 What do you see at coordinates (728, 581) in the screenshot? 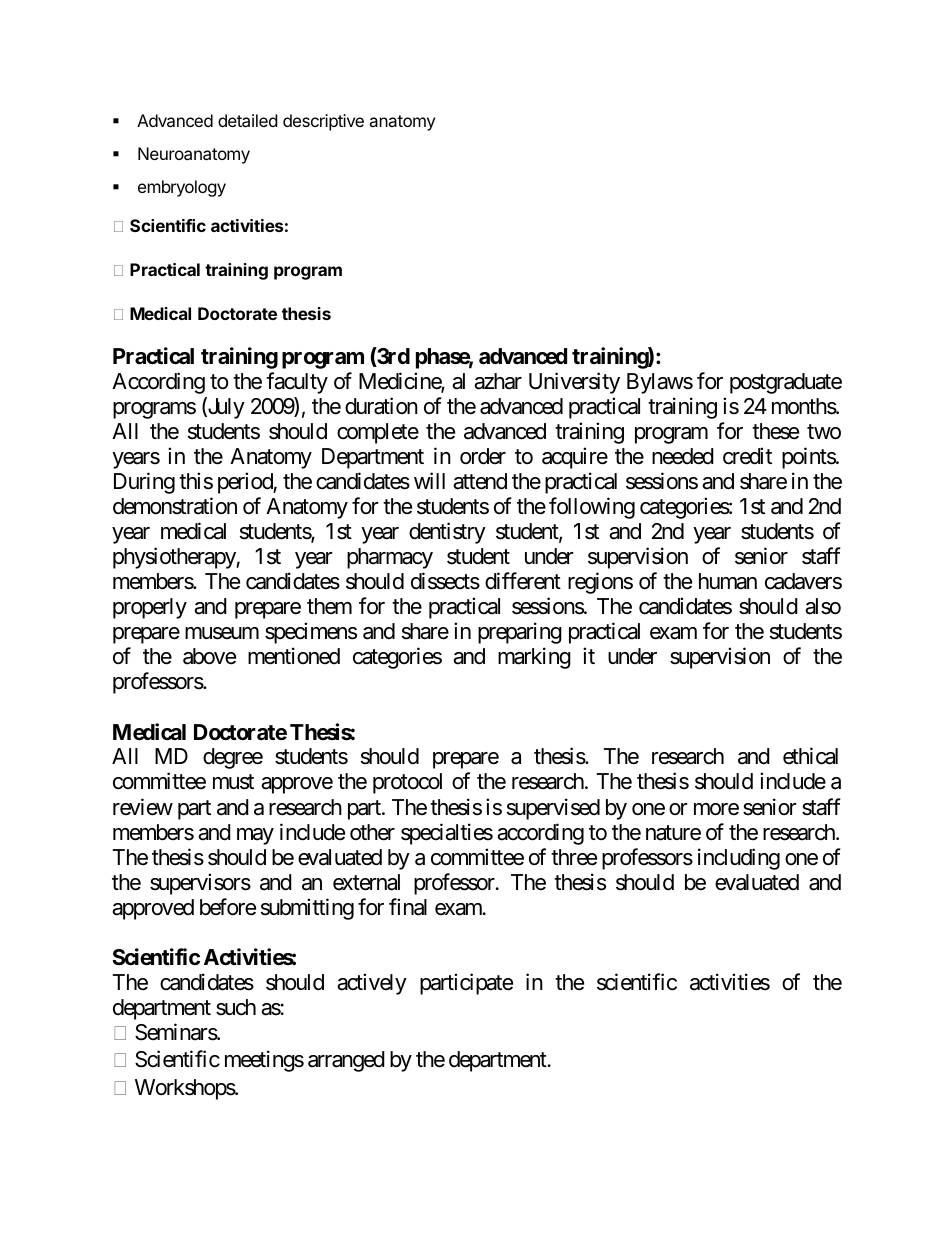
I see `human` at bounding box center [728, 581].
